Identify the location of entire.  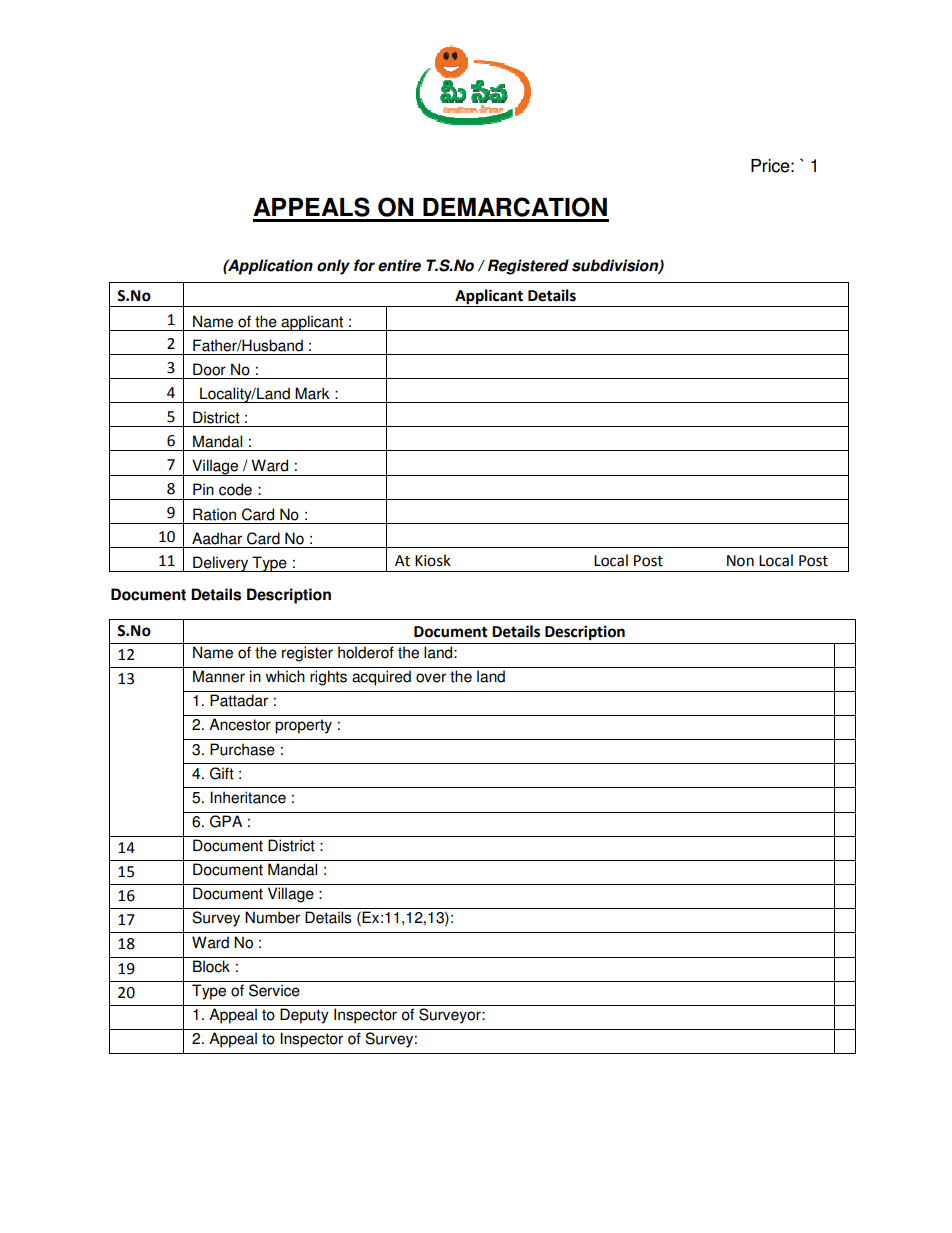
(399, 265).
